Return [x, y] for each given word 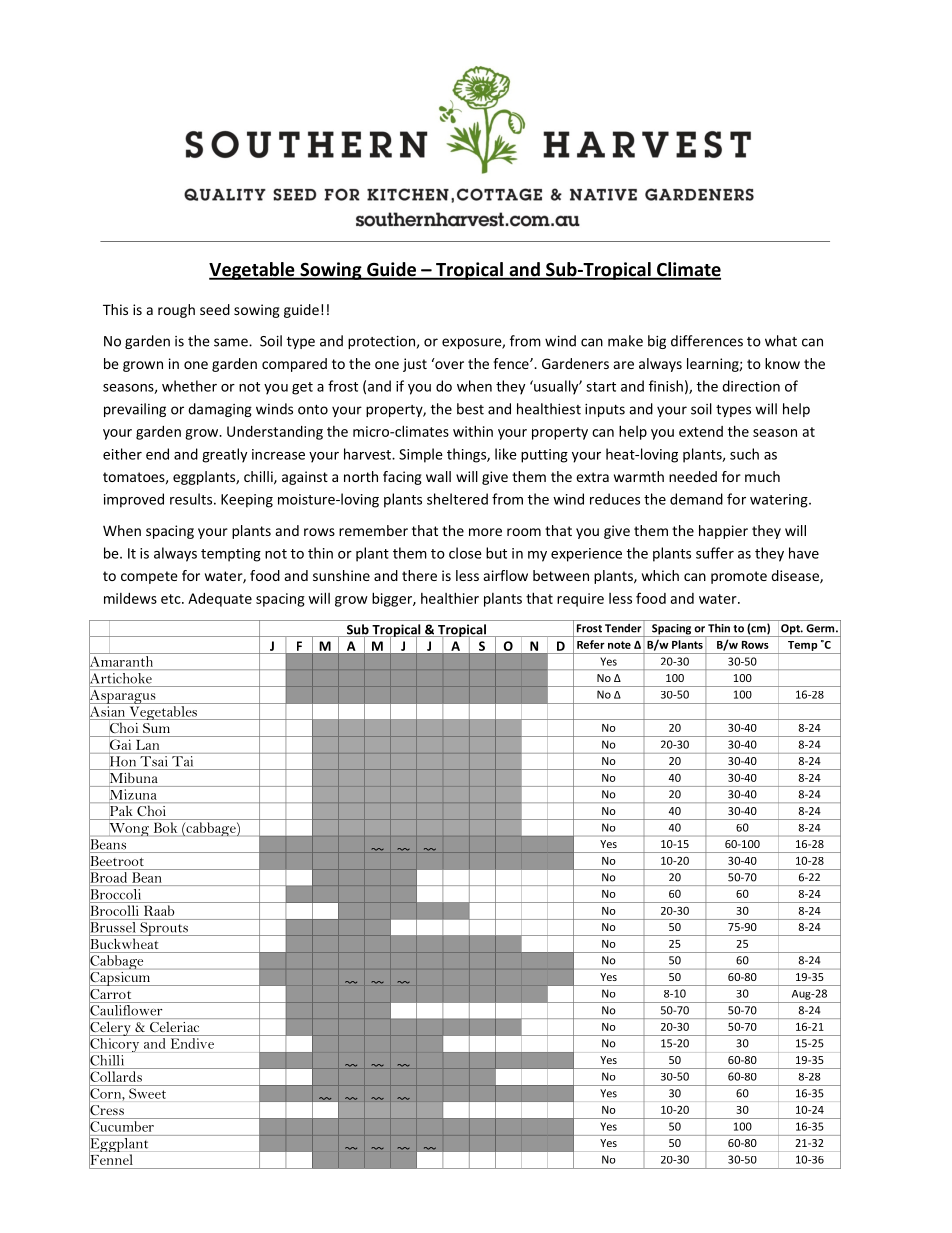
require [580, 600]
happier [723, 532]
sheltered [457, 499]
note [619, 645]
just [415, 365]
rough [176, 311]
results [192, 499]
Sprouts [164, 929]
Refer [591, 644]
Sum [156, 728]
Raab [159, 910]
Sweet [147, 1093]
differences [707, 341]
